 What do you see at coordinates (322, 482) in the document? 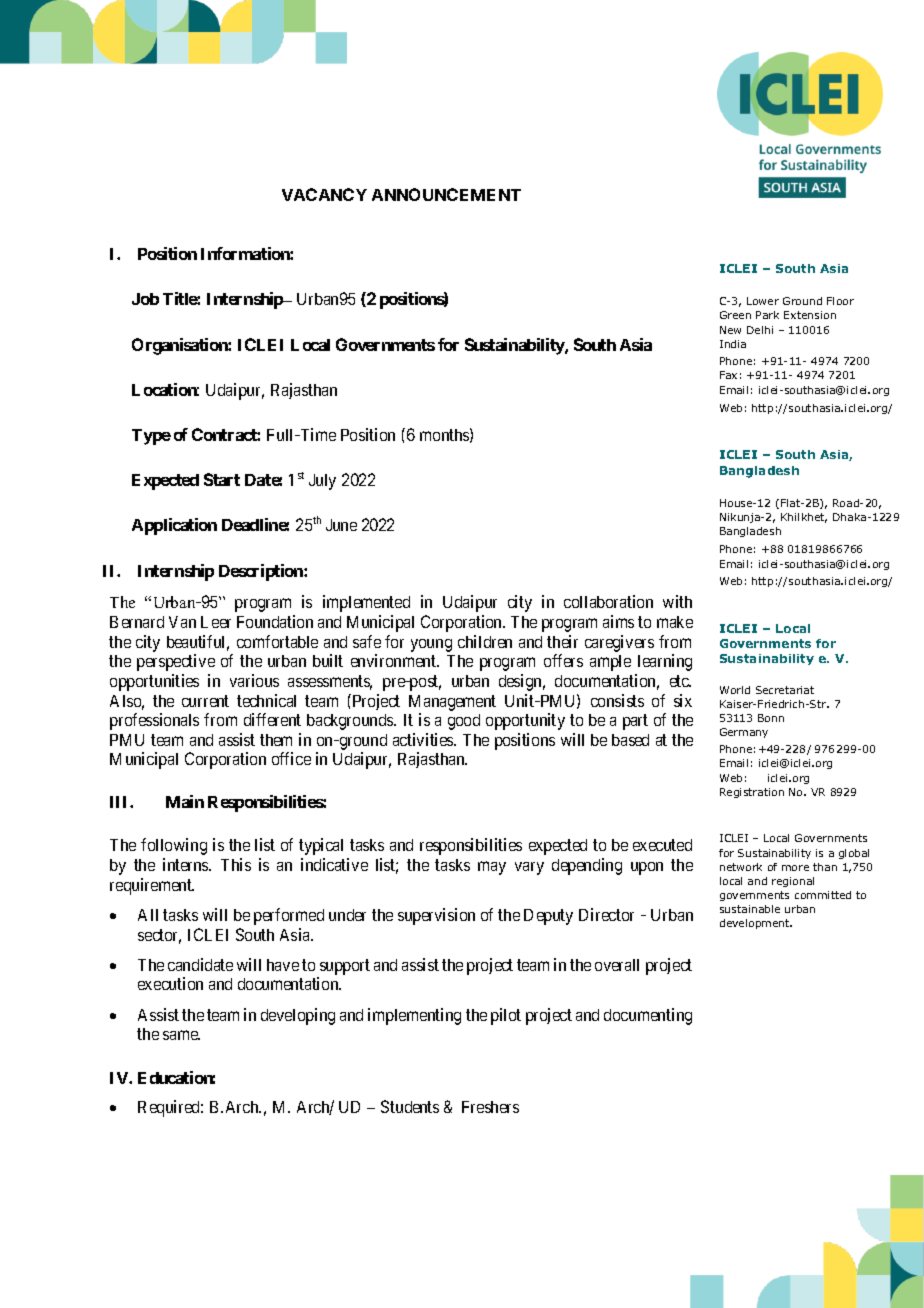
I see `July` at bounding box center [322, 482].
